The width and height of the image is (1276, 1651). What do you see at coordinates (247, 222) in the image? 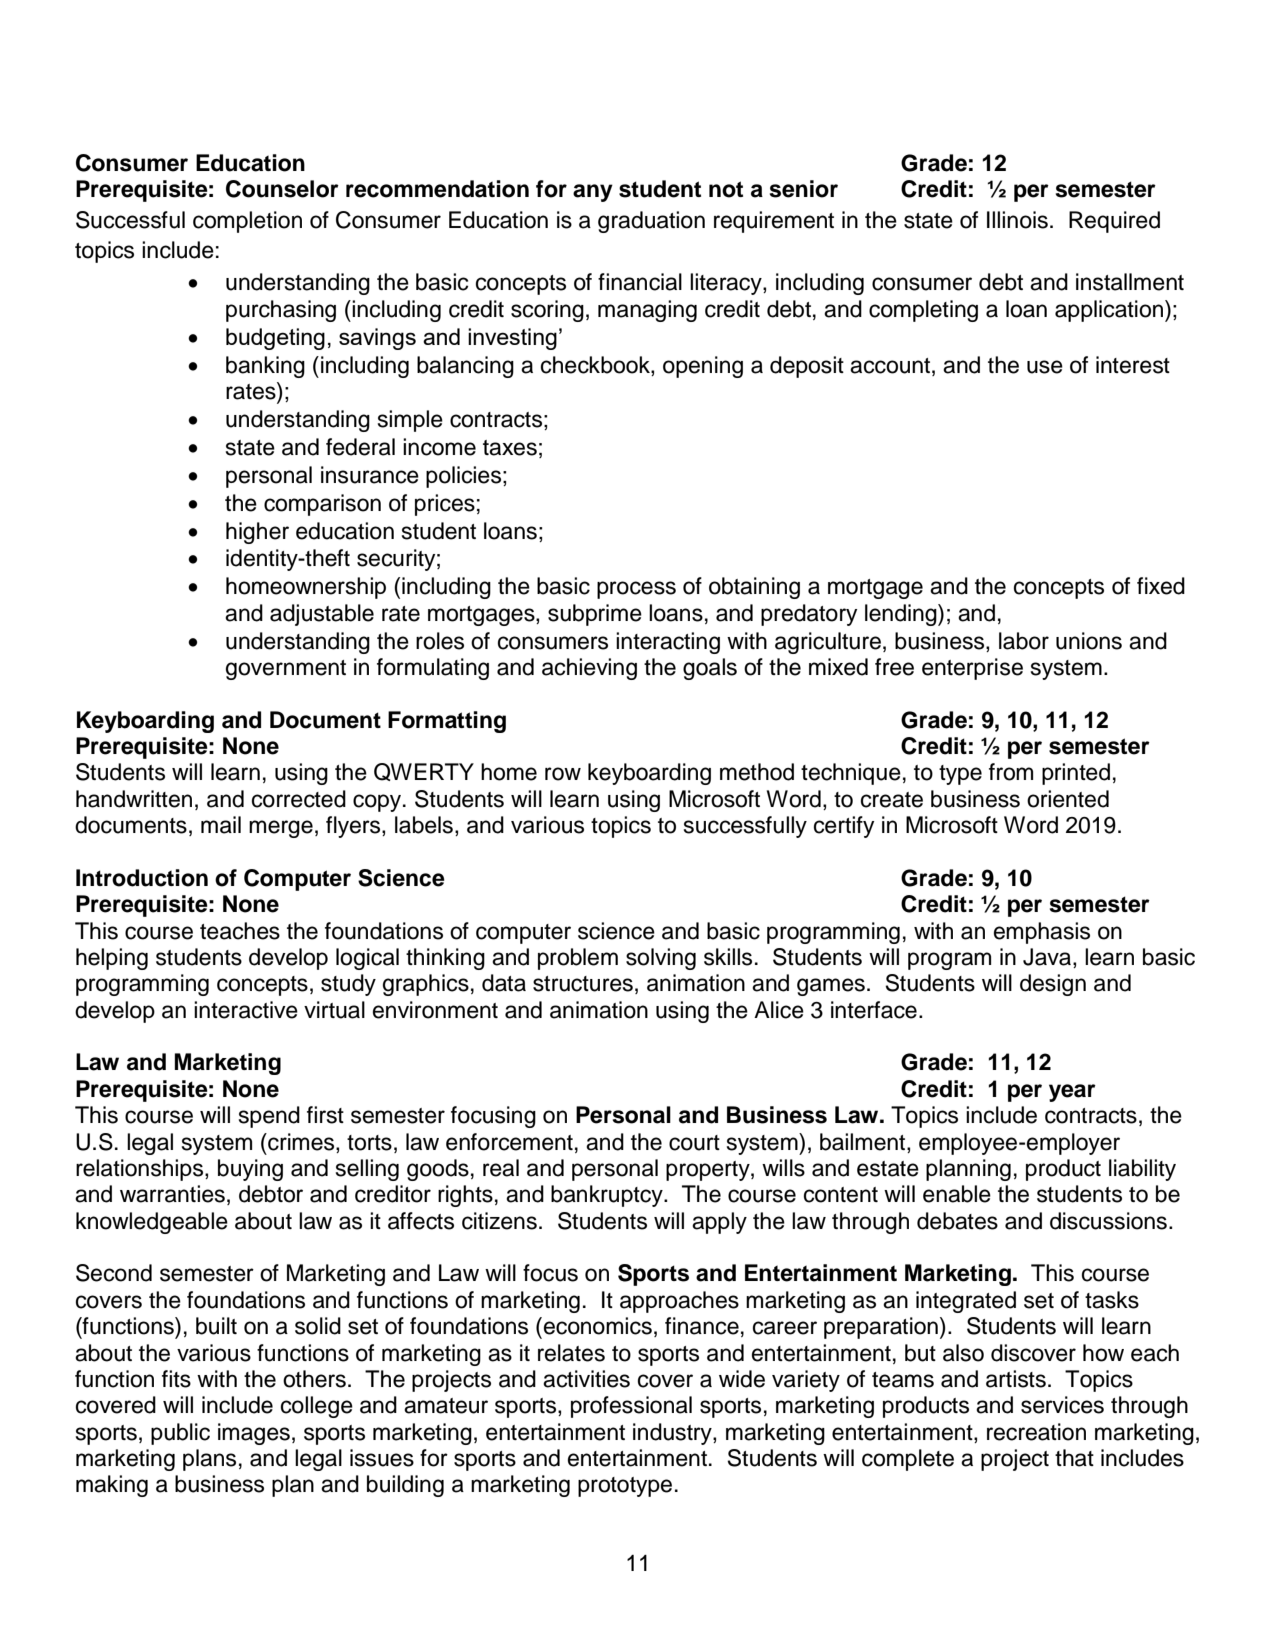
I see `completion` at bounding box center [247, 222].
